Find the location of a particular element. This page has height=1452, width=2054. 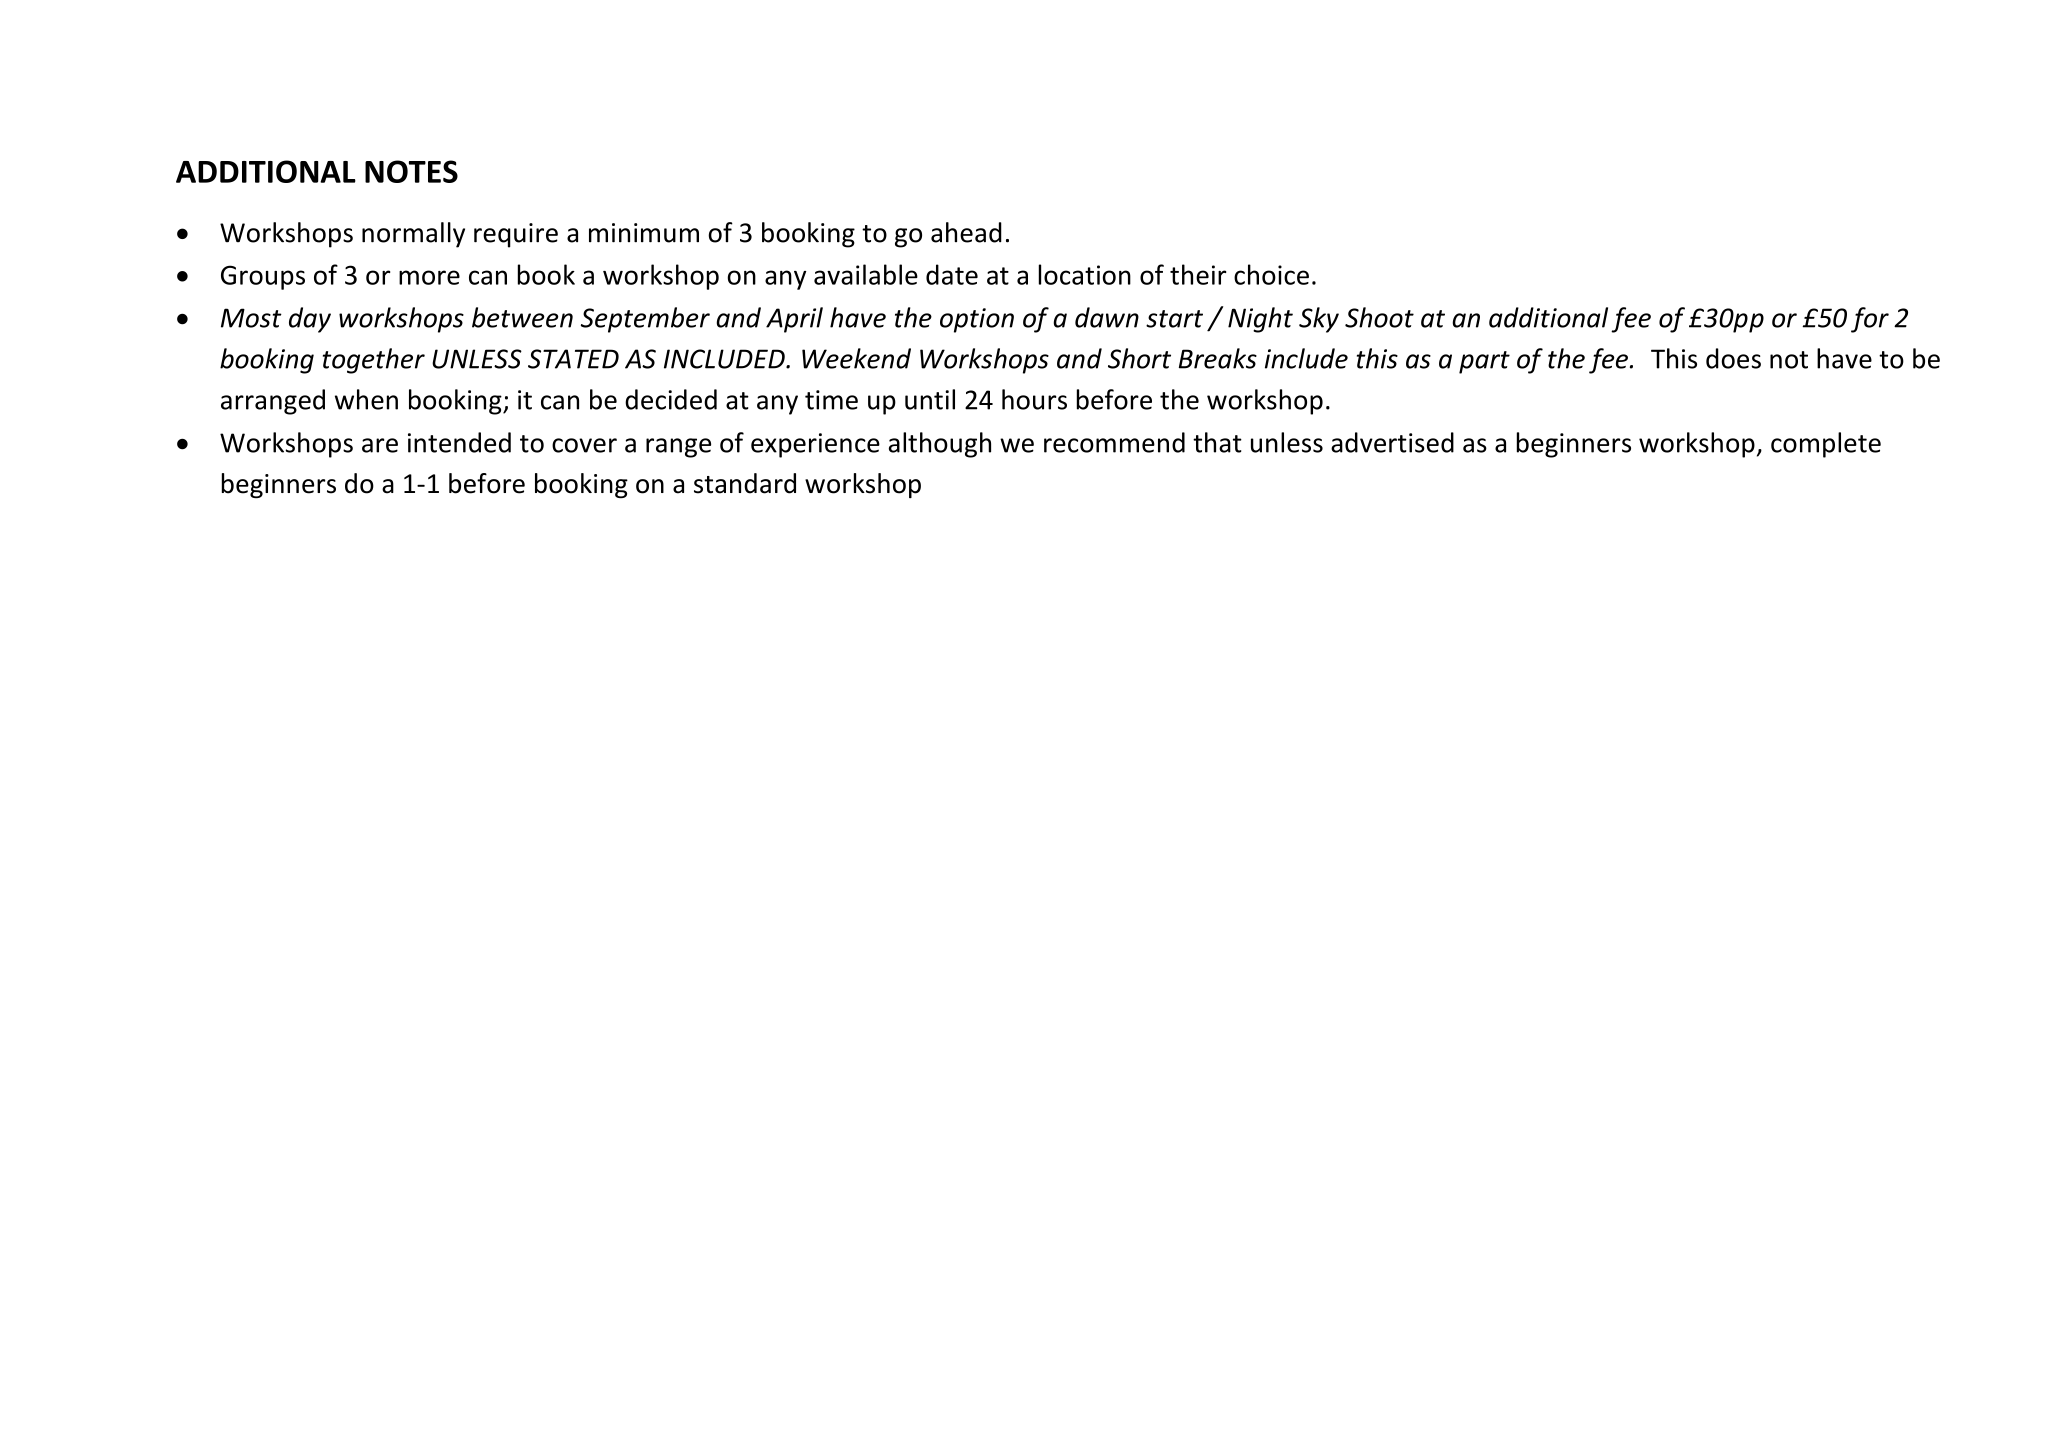

choice is located at coordinates (1271, 274).
